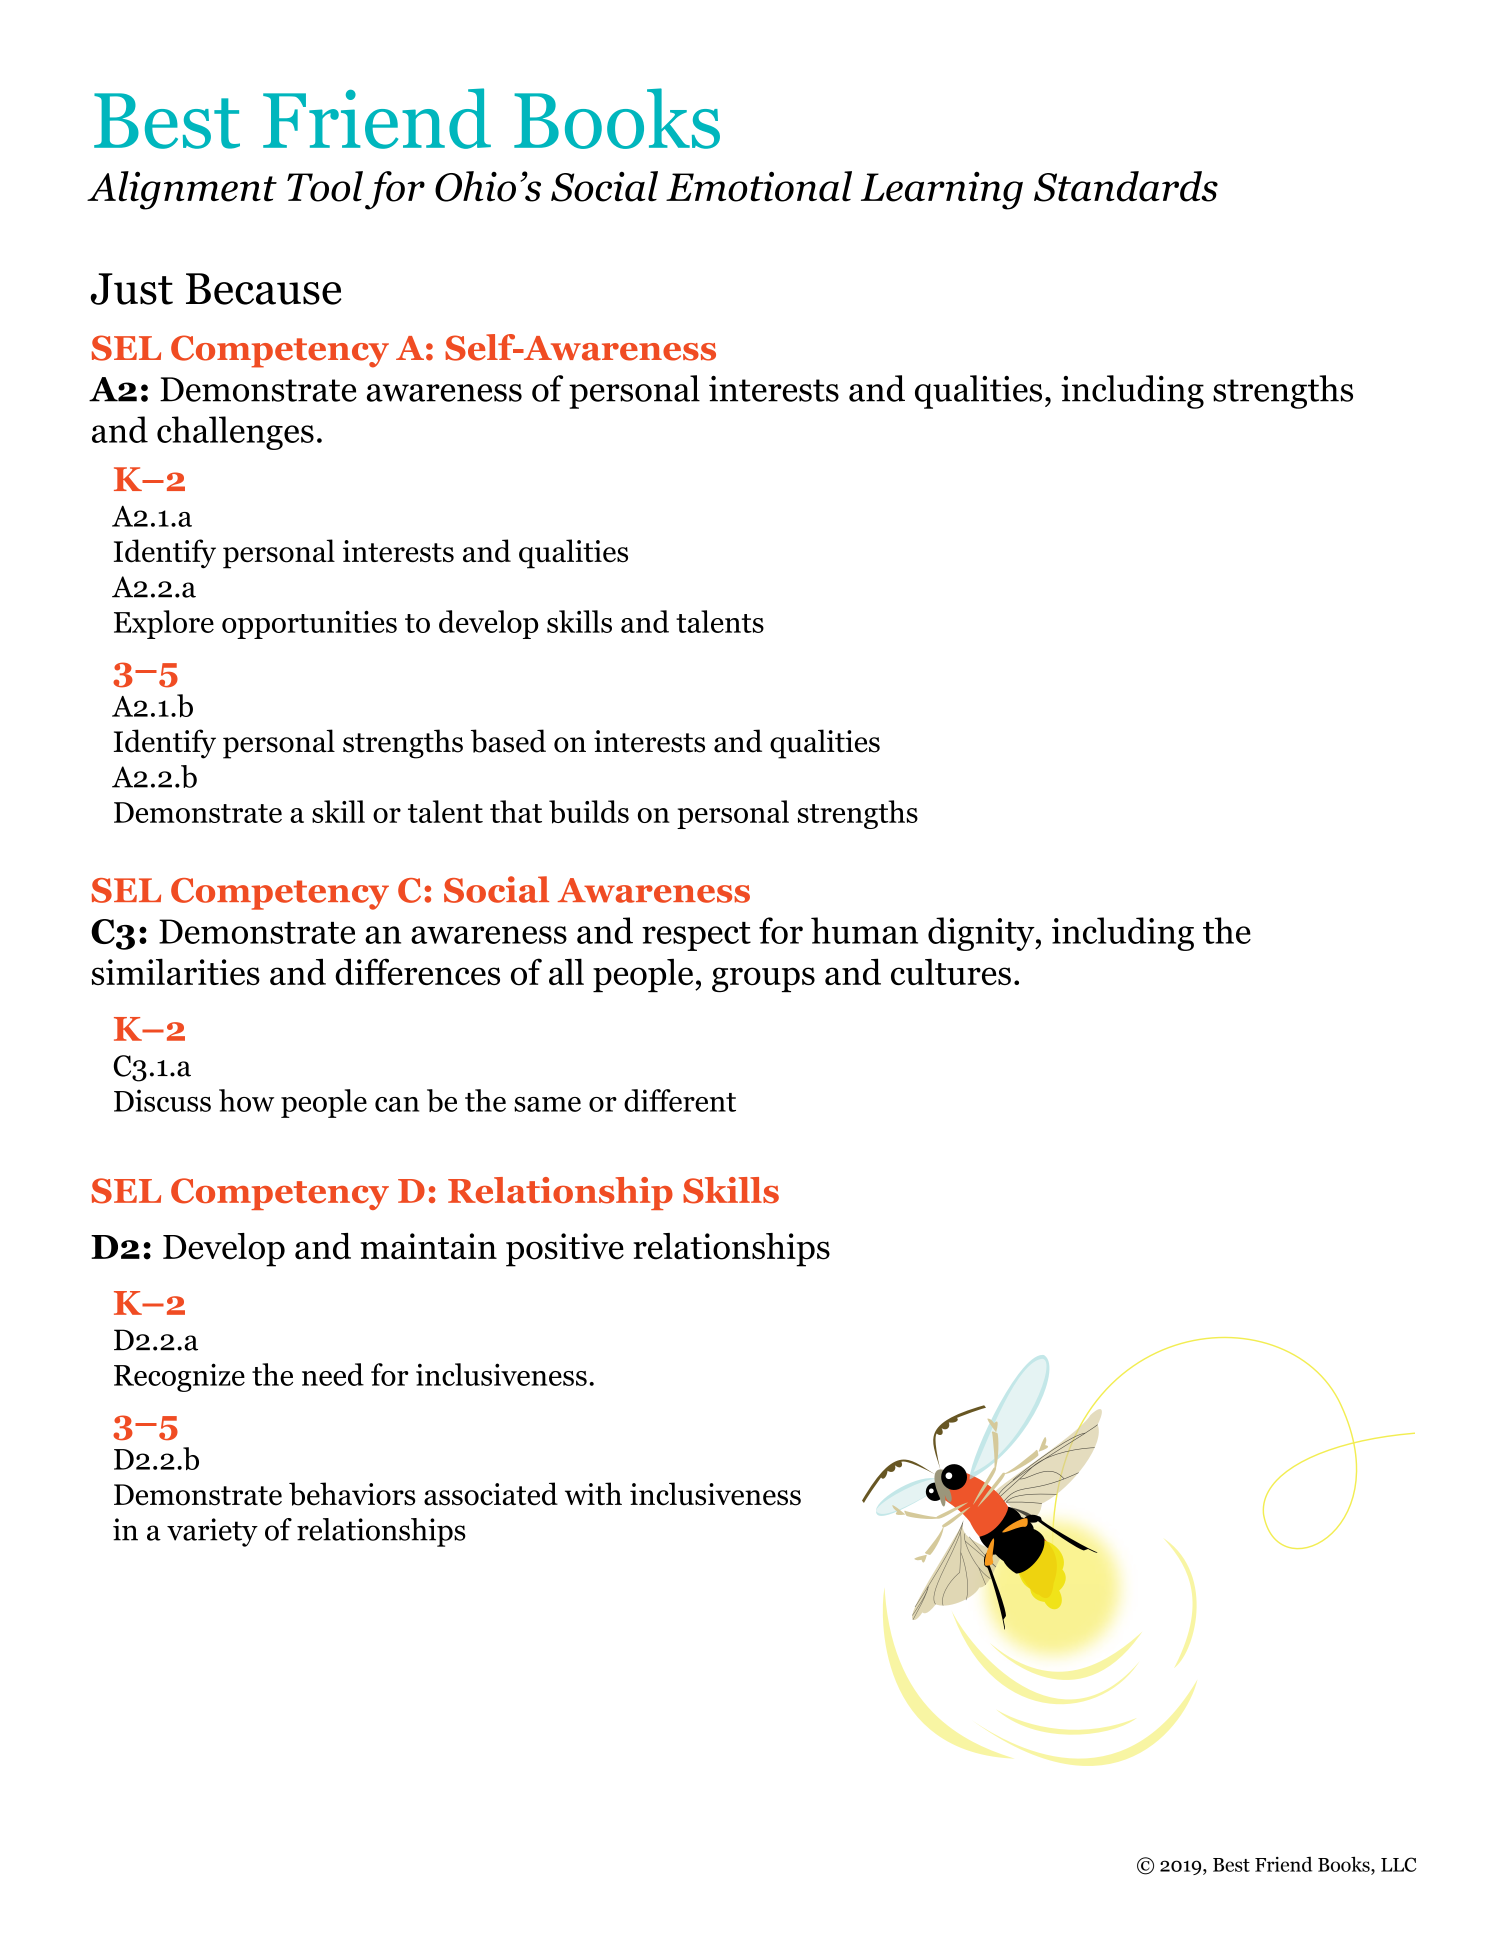 The image size is (1503, 1945). What do you see at coordinates (264, 289) in the screenshot?
I see `Because` at bounding box center [264, 289].
